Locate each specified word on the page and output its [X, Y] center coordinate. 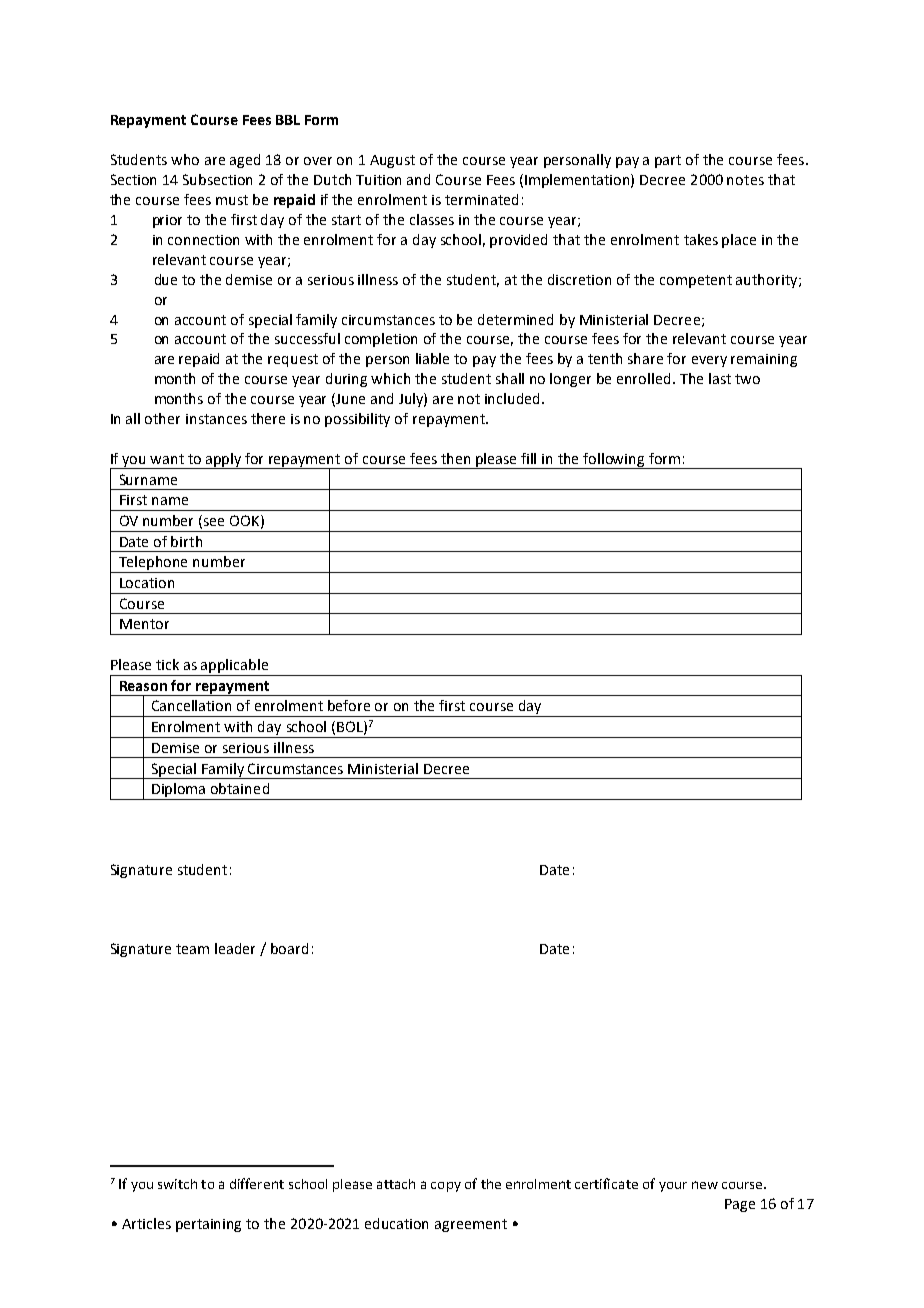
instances [216, 419]
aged [245, 161]
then [455, 458]
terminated [481, 199]
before [349, 705]
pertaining [208, 1225]
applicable [234, 666]
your [673, 1187]
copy [446, 1187]
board [289, 948]
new [705, 1185]
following [614, 461]
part [668, 161]
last [720, 378]
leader [235, 948]
